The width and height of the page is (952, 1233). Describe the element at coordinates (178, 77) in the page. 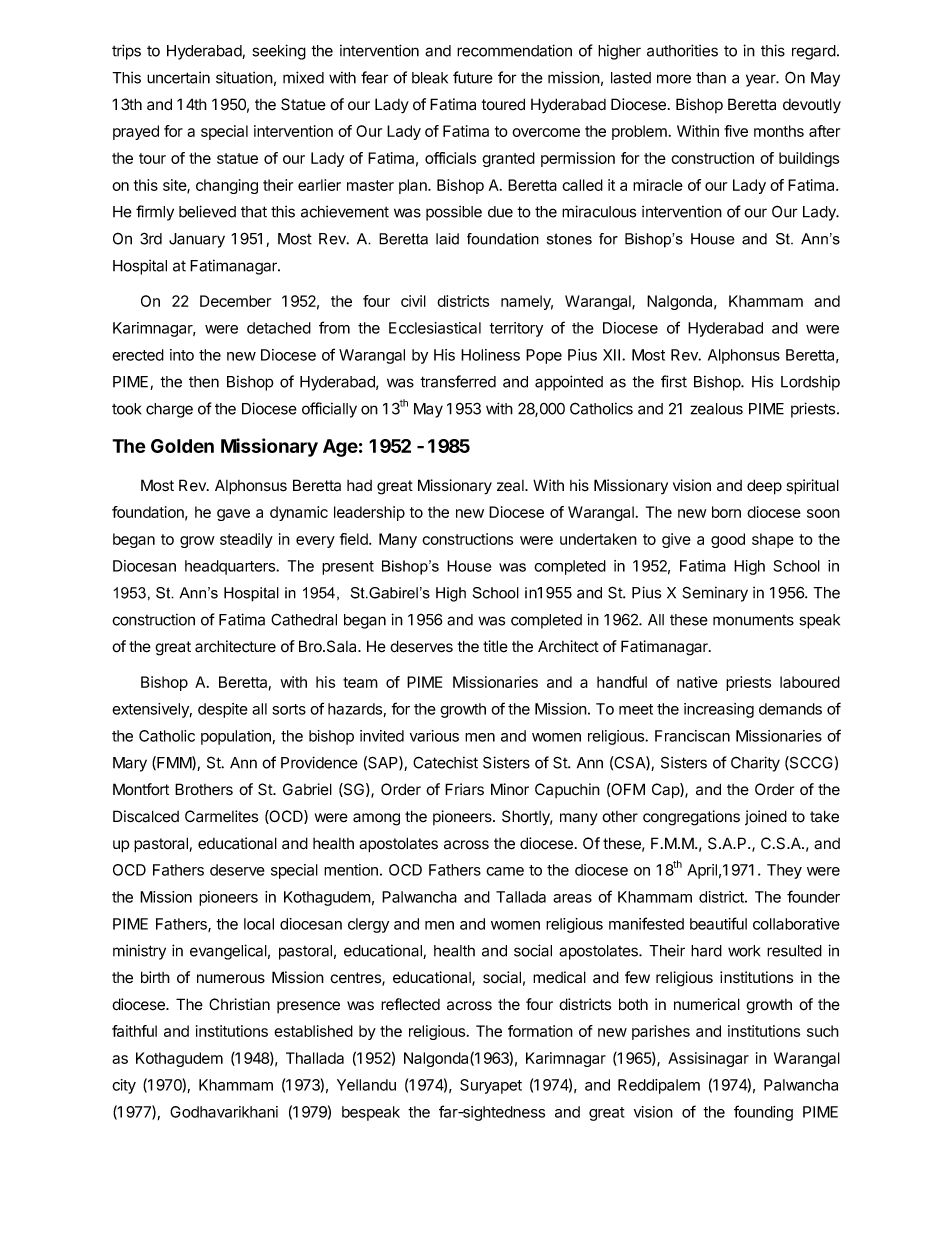

I see `uncertain` at that location.
